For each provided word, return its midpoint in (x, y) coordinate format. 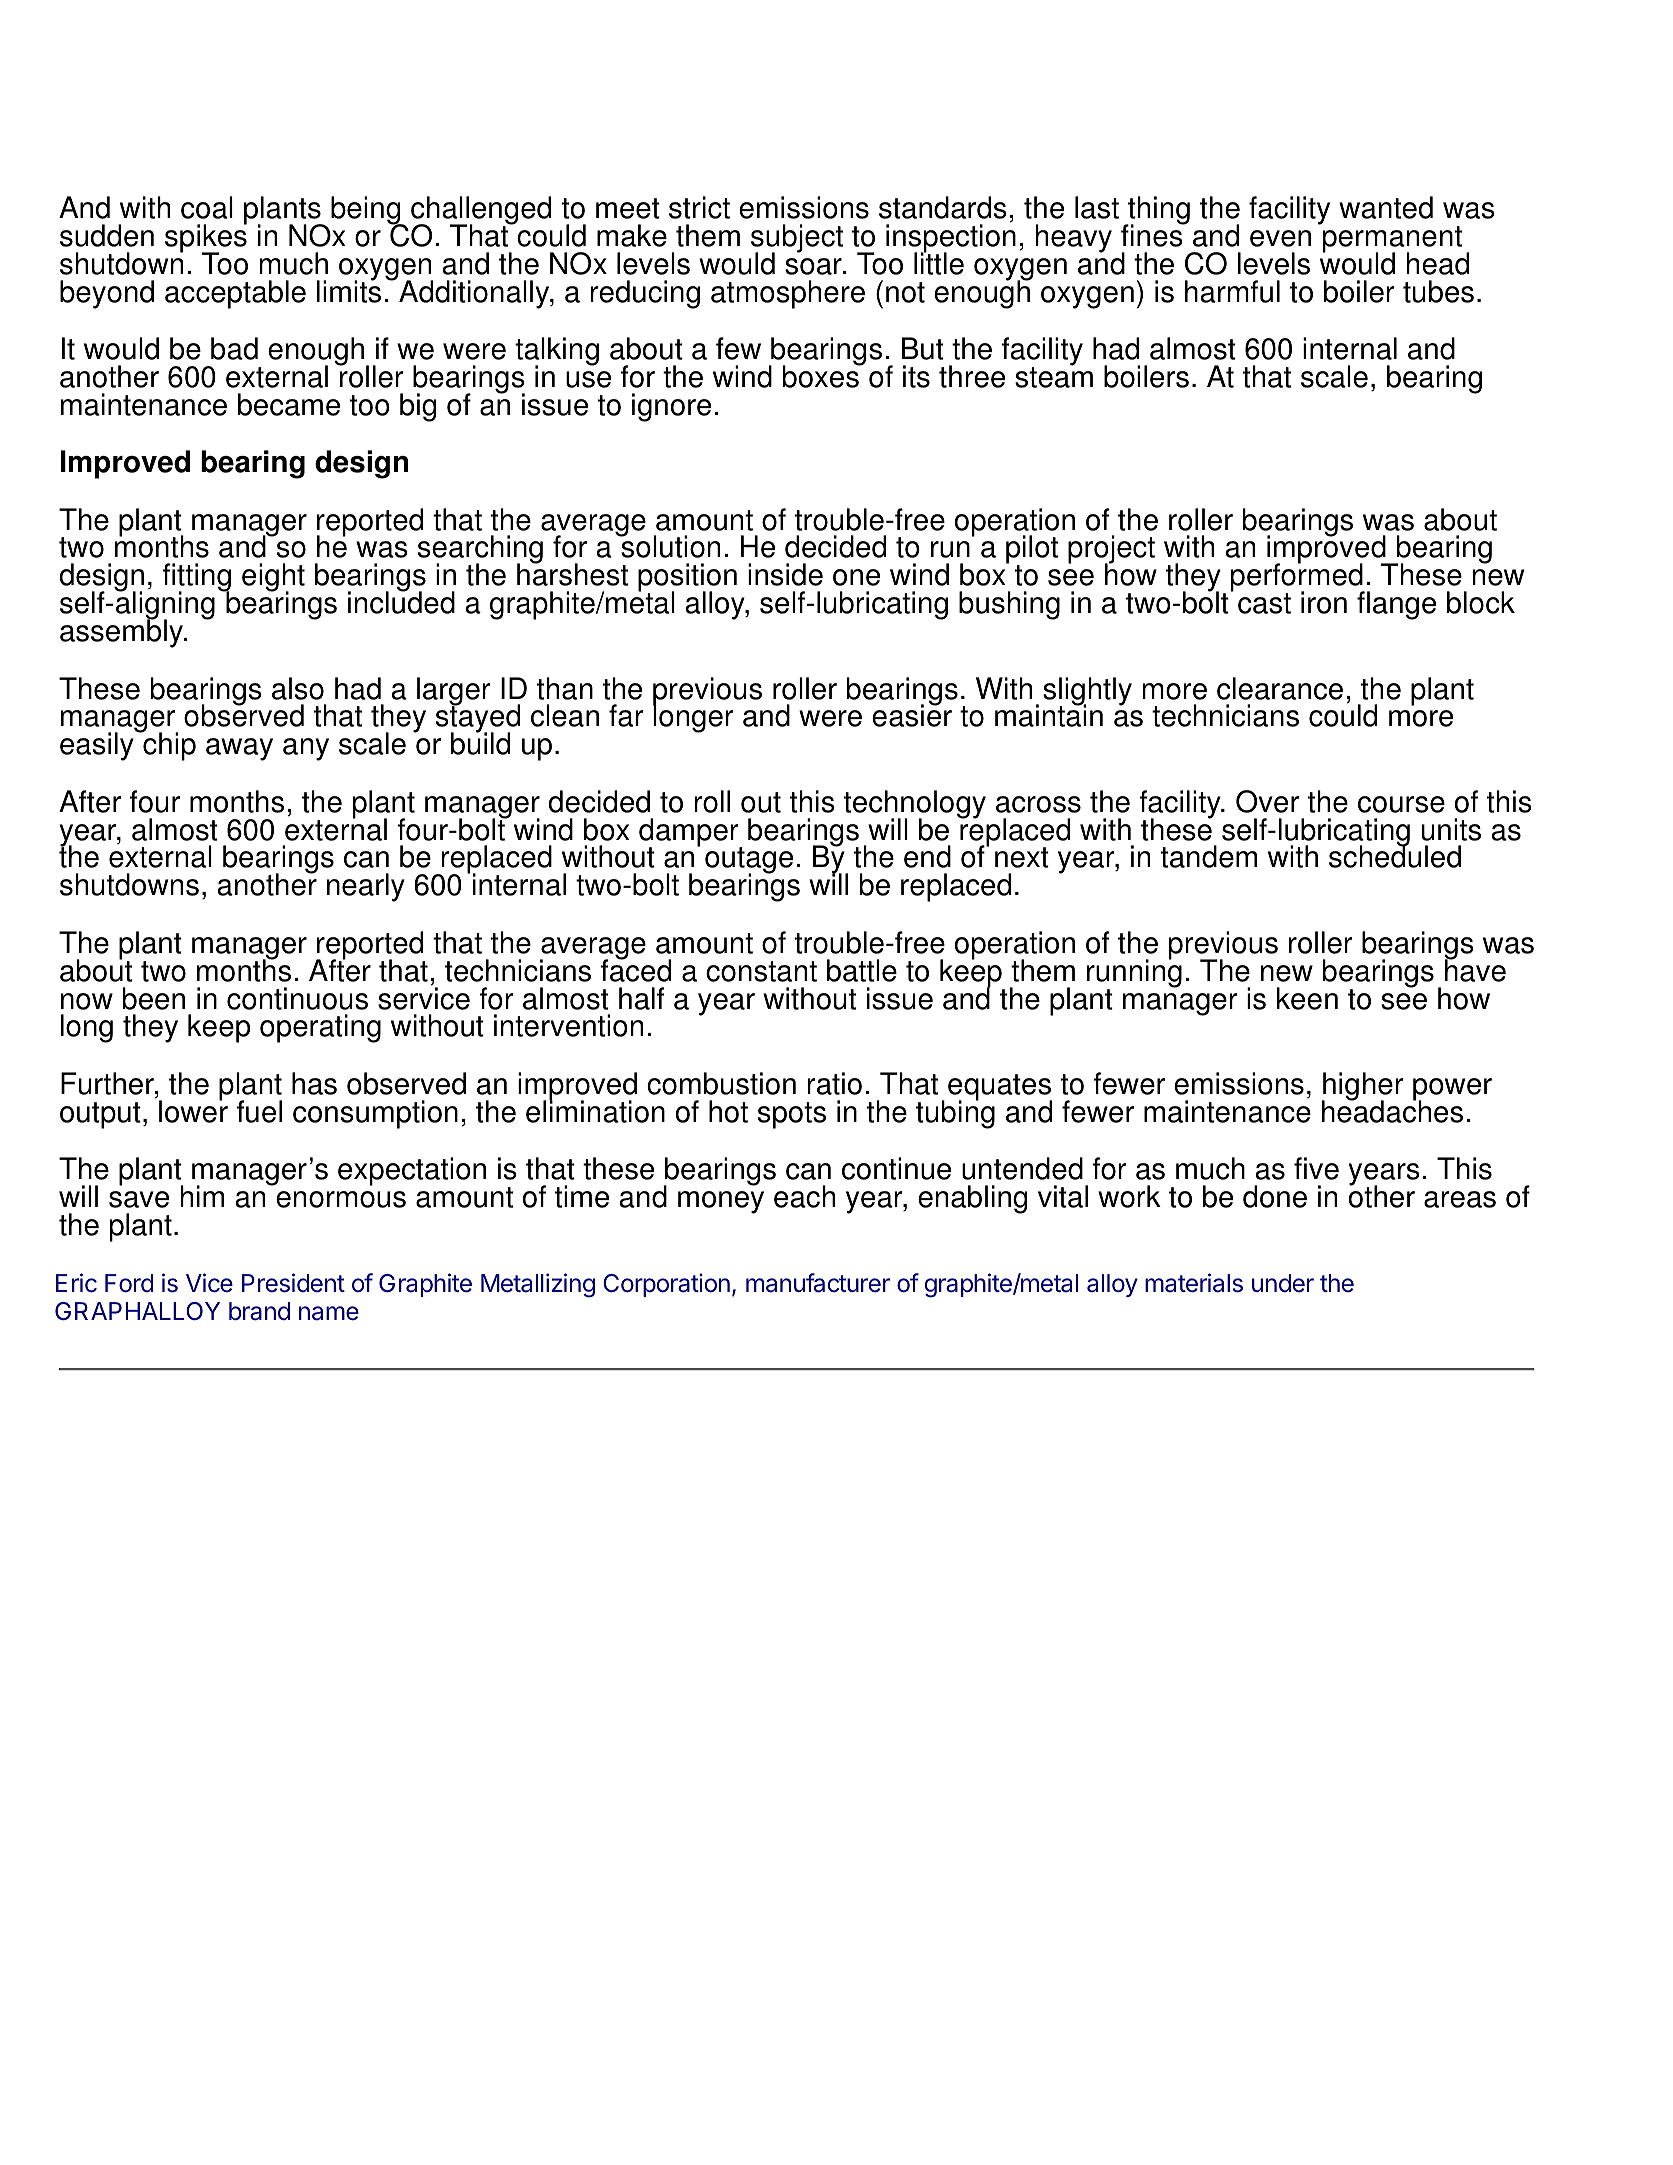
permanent (1391, 239)
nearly (366, 887)
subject (797, 239)
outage (749, 862)
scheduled (1395, 856)
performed (1298, 578)
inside (785, 574)
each (804, 1196)
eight (273, 579)
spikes (206, 238)
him (202, 1196)
